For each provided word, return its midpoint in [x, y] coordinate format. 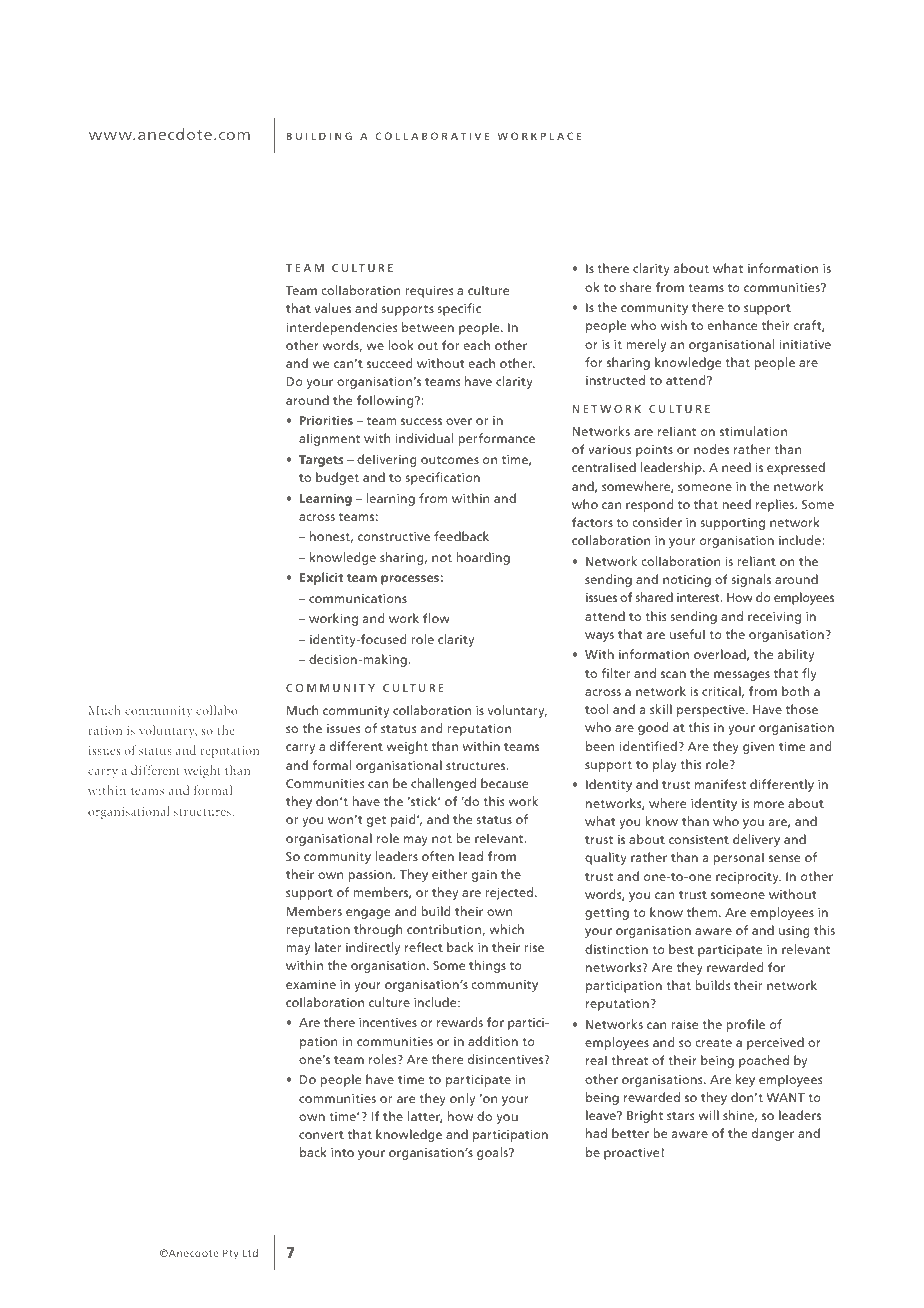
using [794, 932]
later [328, 947]
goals [493, 1153]
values [332, 308]
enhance [732, 325]
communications [358, 598]
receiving [774, 617]
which [506, 929]
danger [773, 1134]
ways [599, 637]
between [428, 327]
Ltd [250, 1253]
